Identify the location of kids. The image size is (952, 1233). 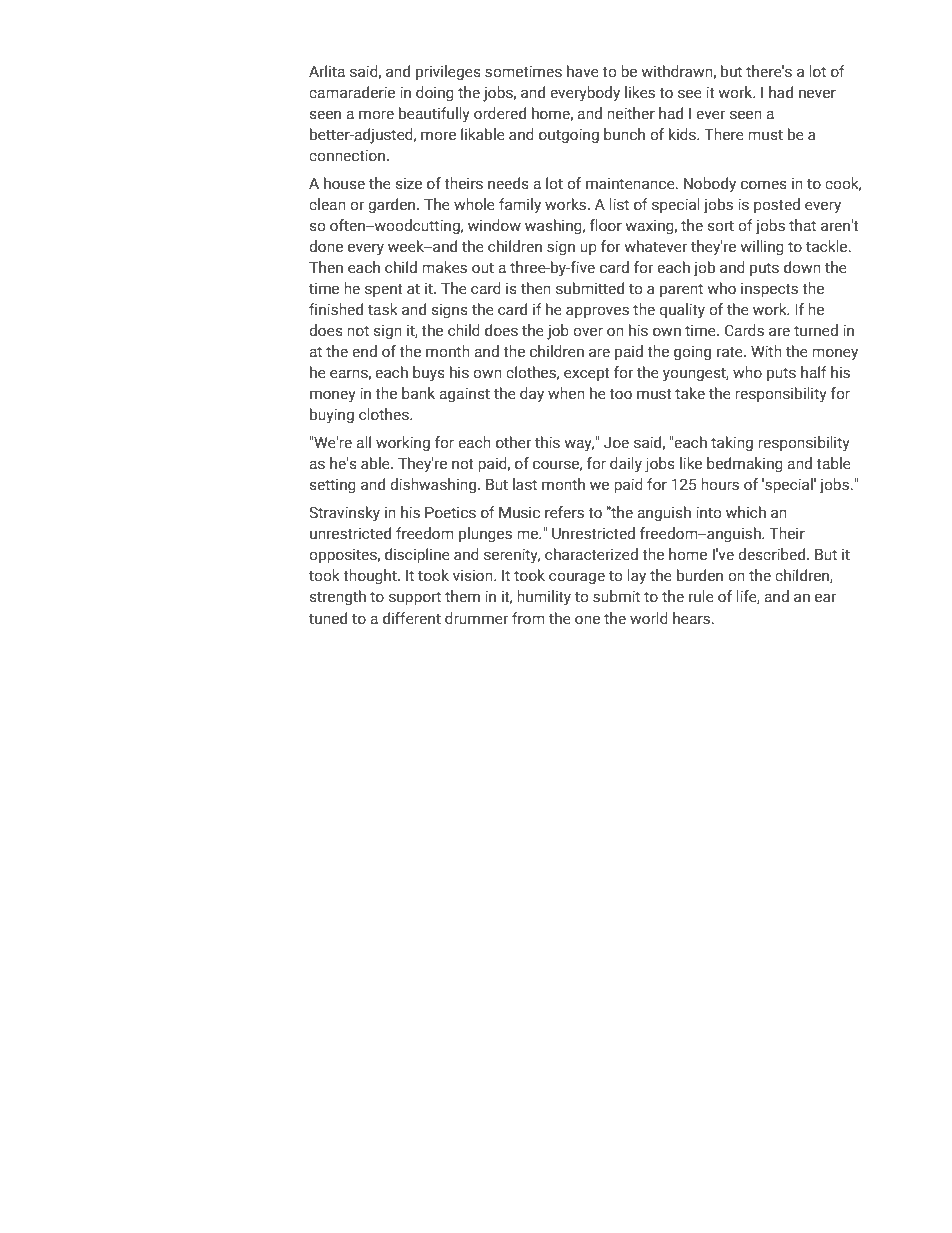
(683, 134).
